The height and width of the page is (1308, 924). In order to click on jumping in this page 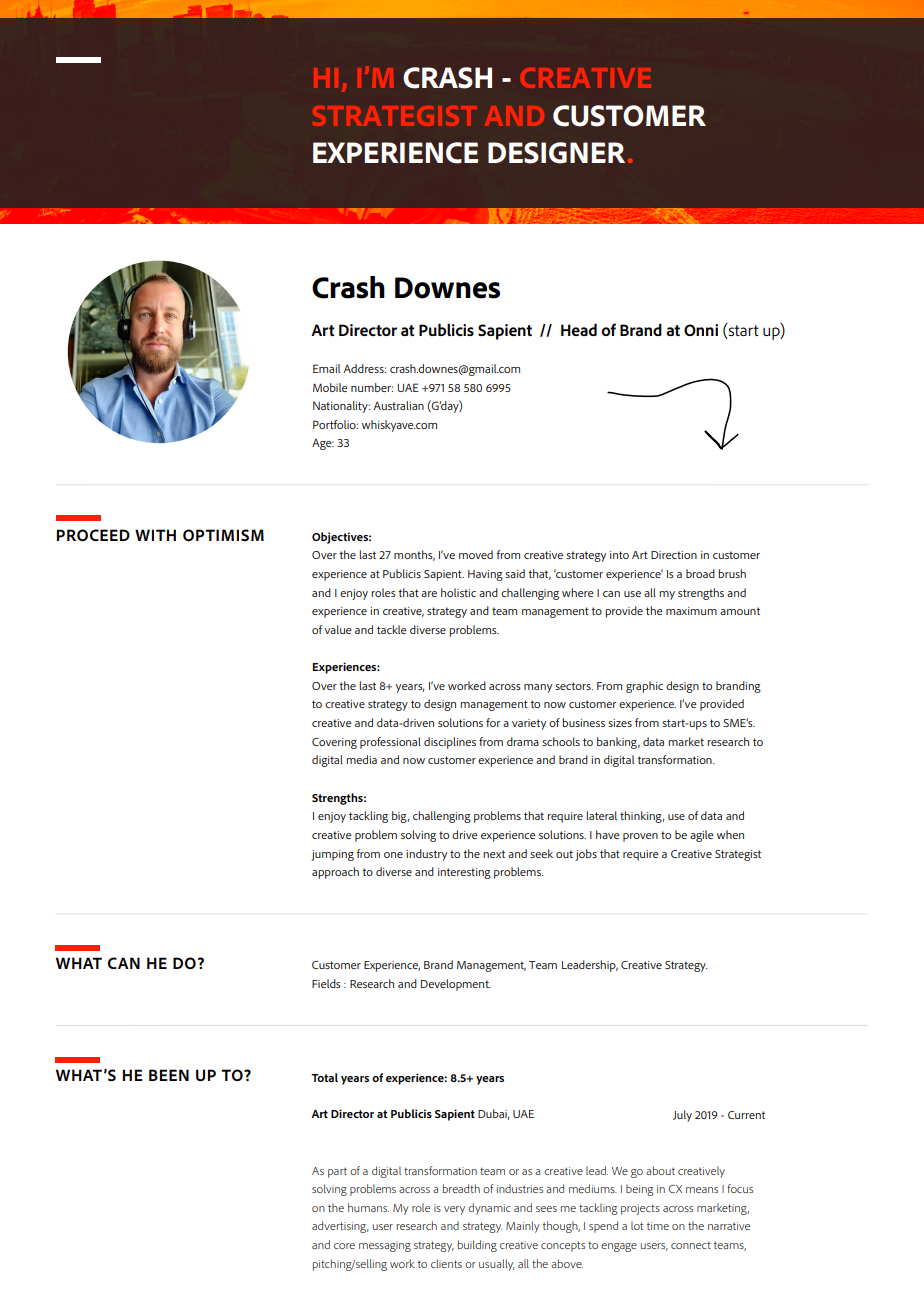, I will do `click(332, 855)`.
